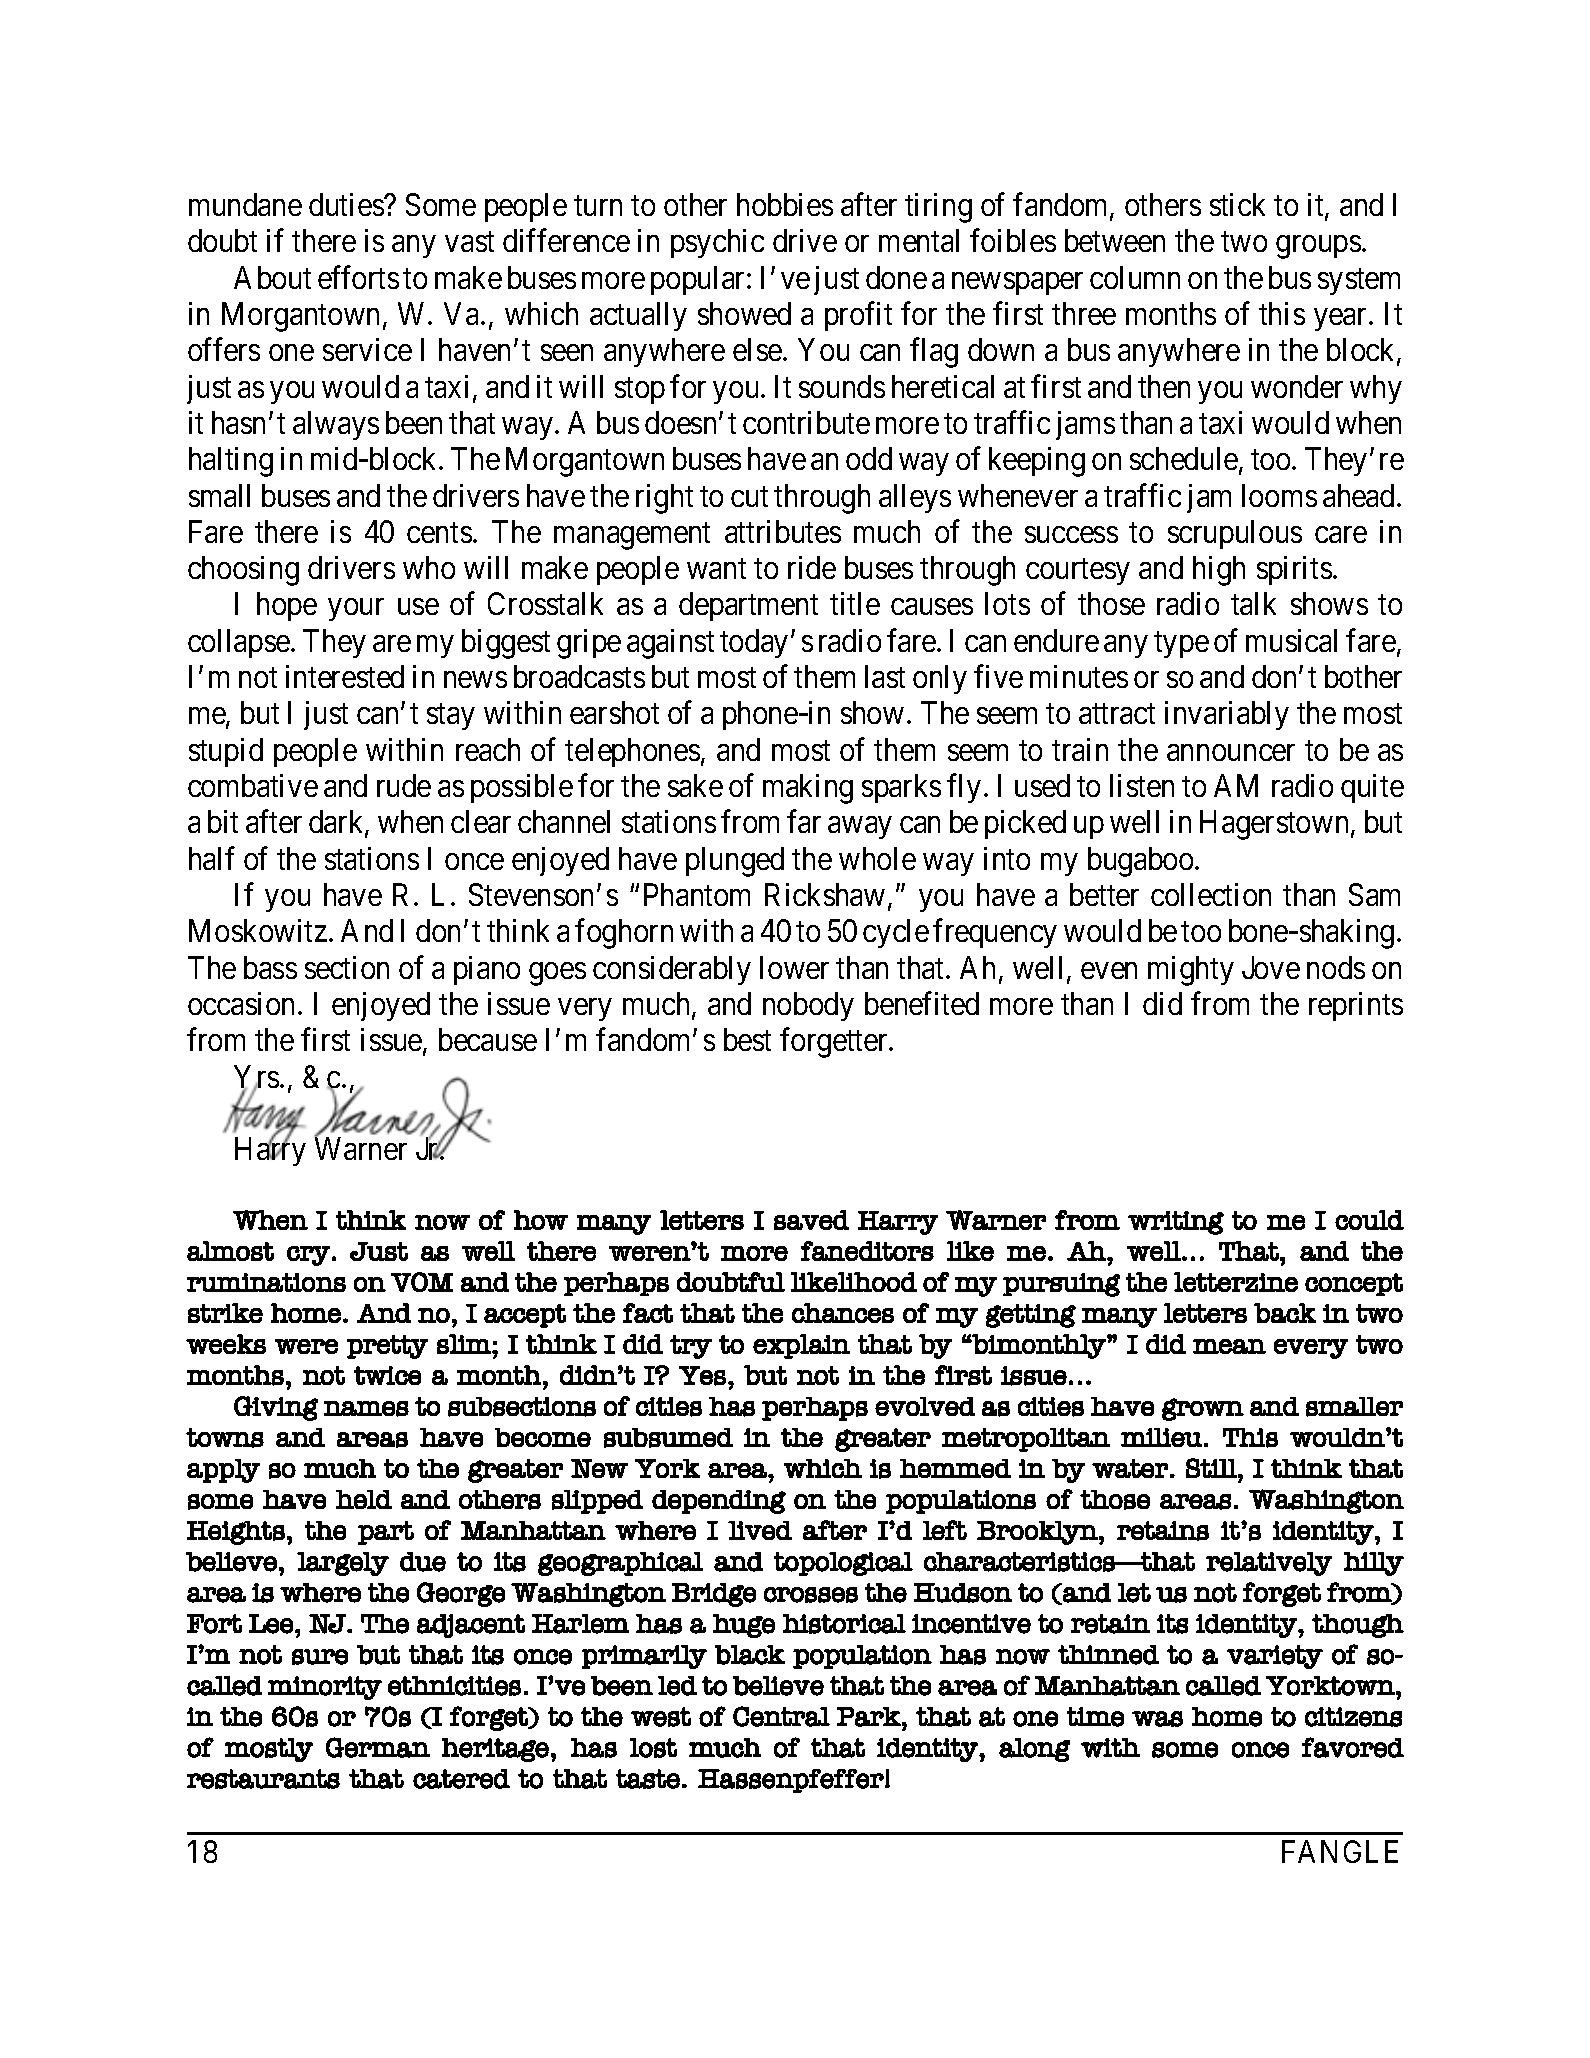 The width and height of the page is (1590, 2058). I want to click on interested, so click(345, 676).
